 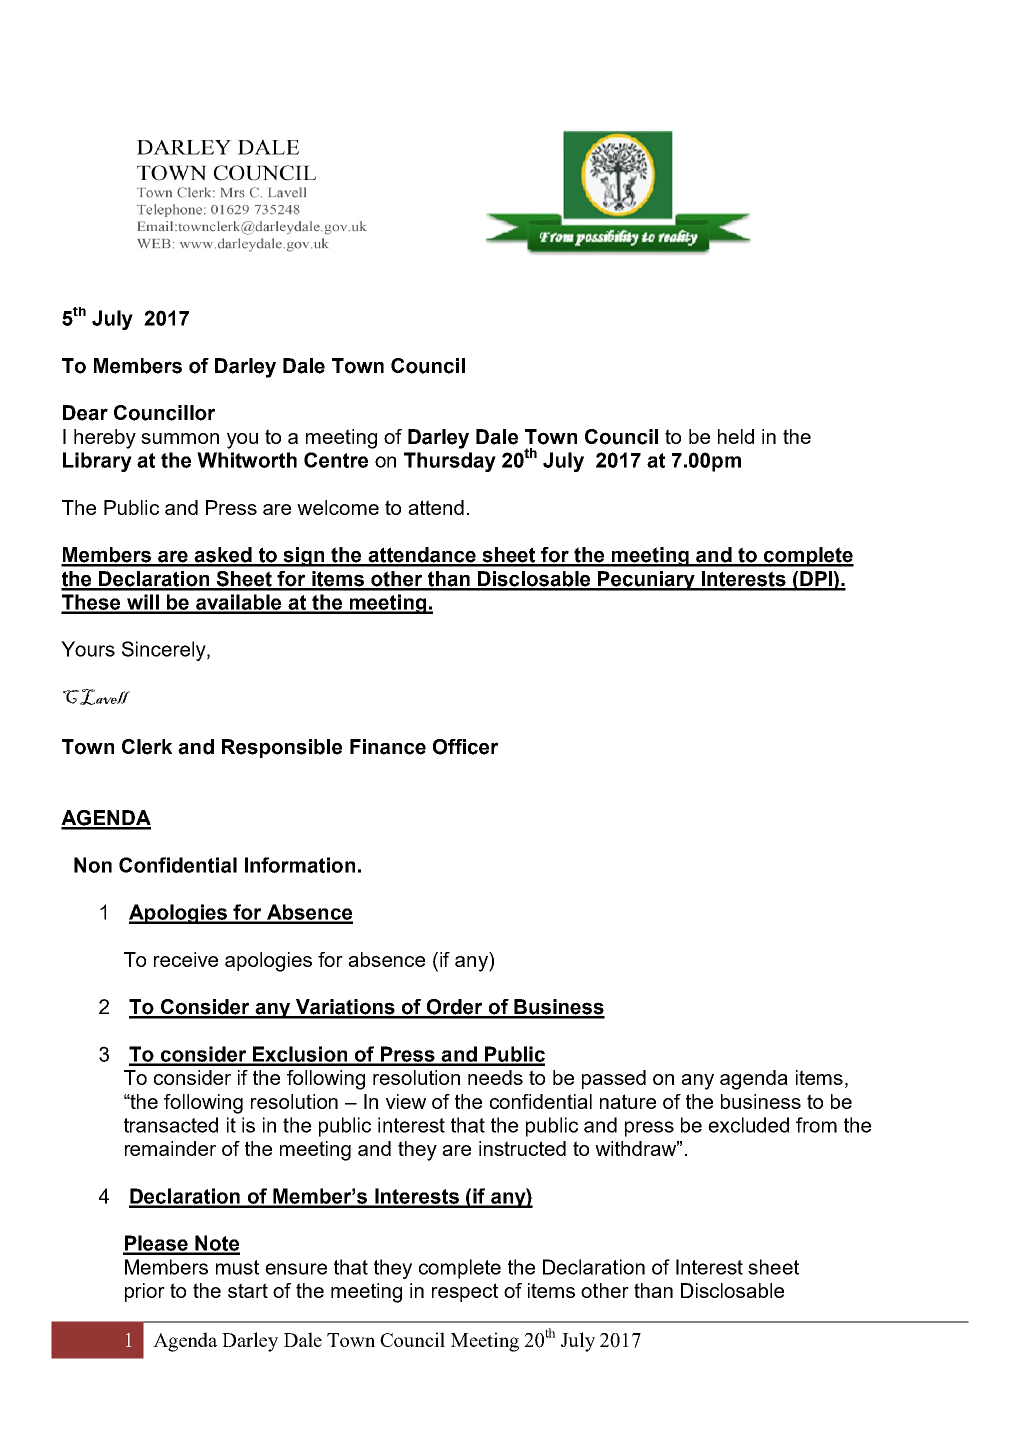 What do you see at coordinates (450, 462) in the page?
I see `Thursday` at bounding box center [450, 462].
